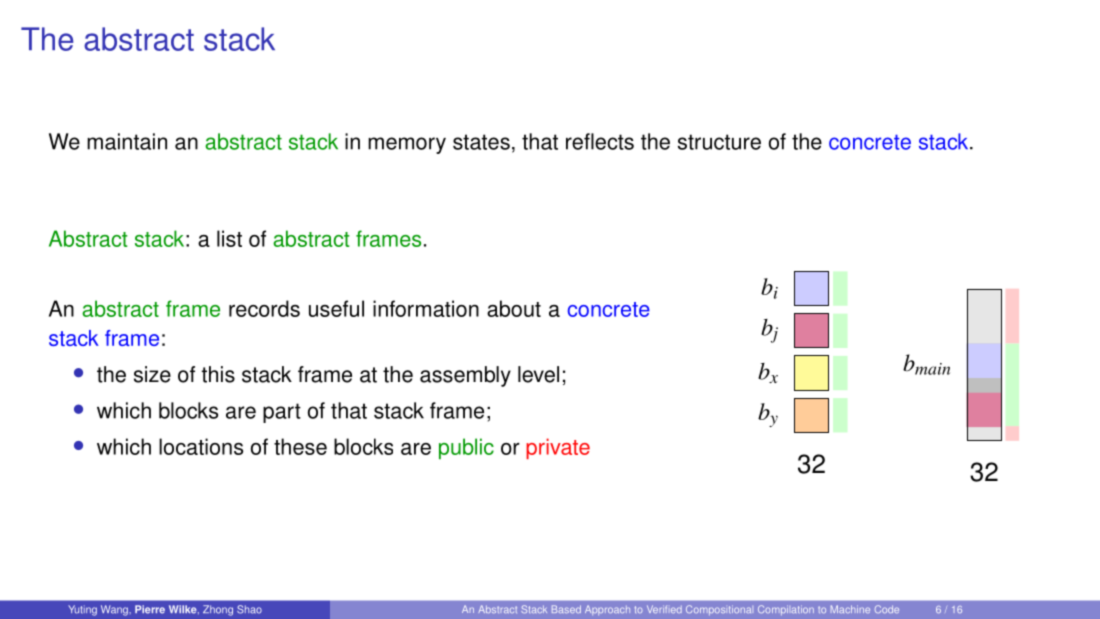 The width and height of the page is (1100, 619). Describe the element at coordinates (127, 141) in the page. I see `maintain` at that location.
